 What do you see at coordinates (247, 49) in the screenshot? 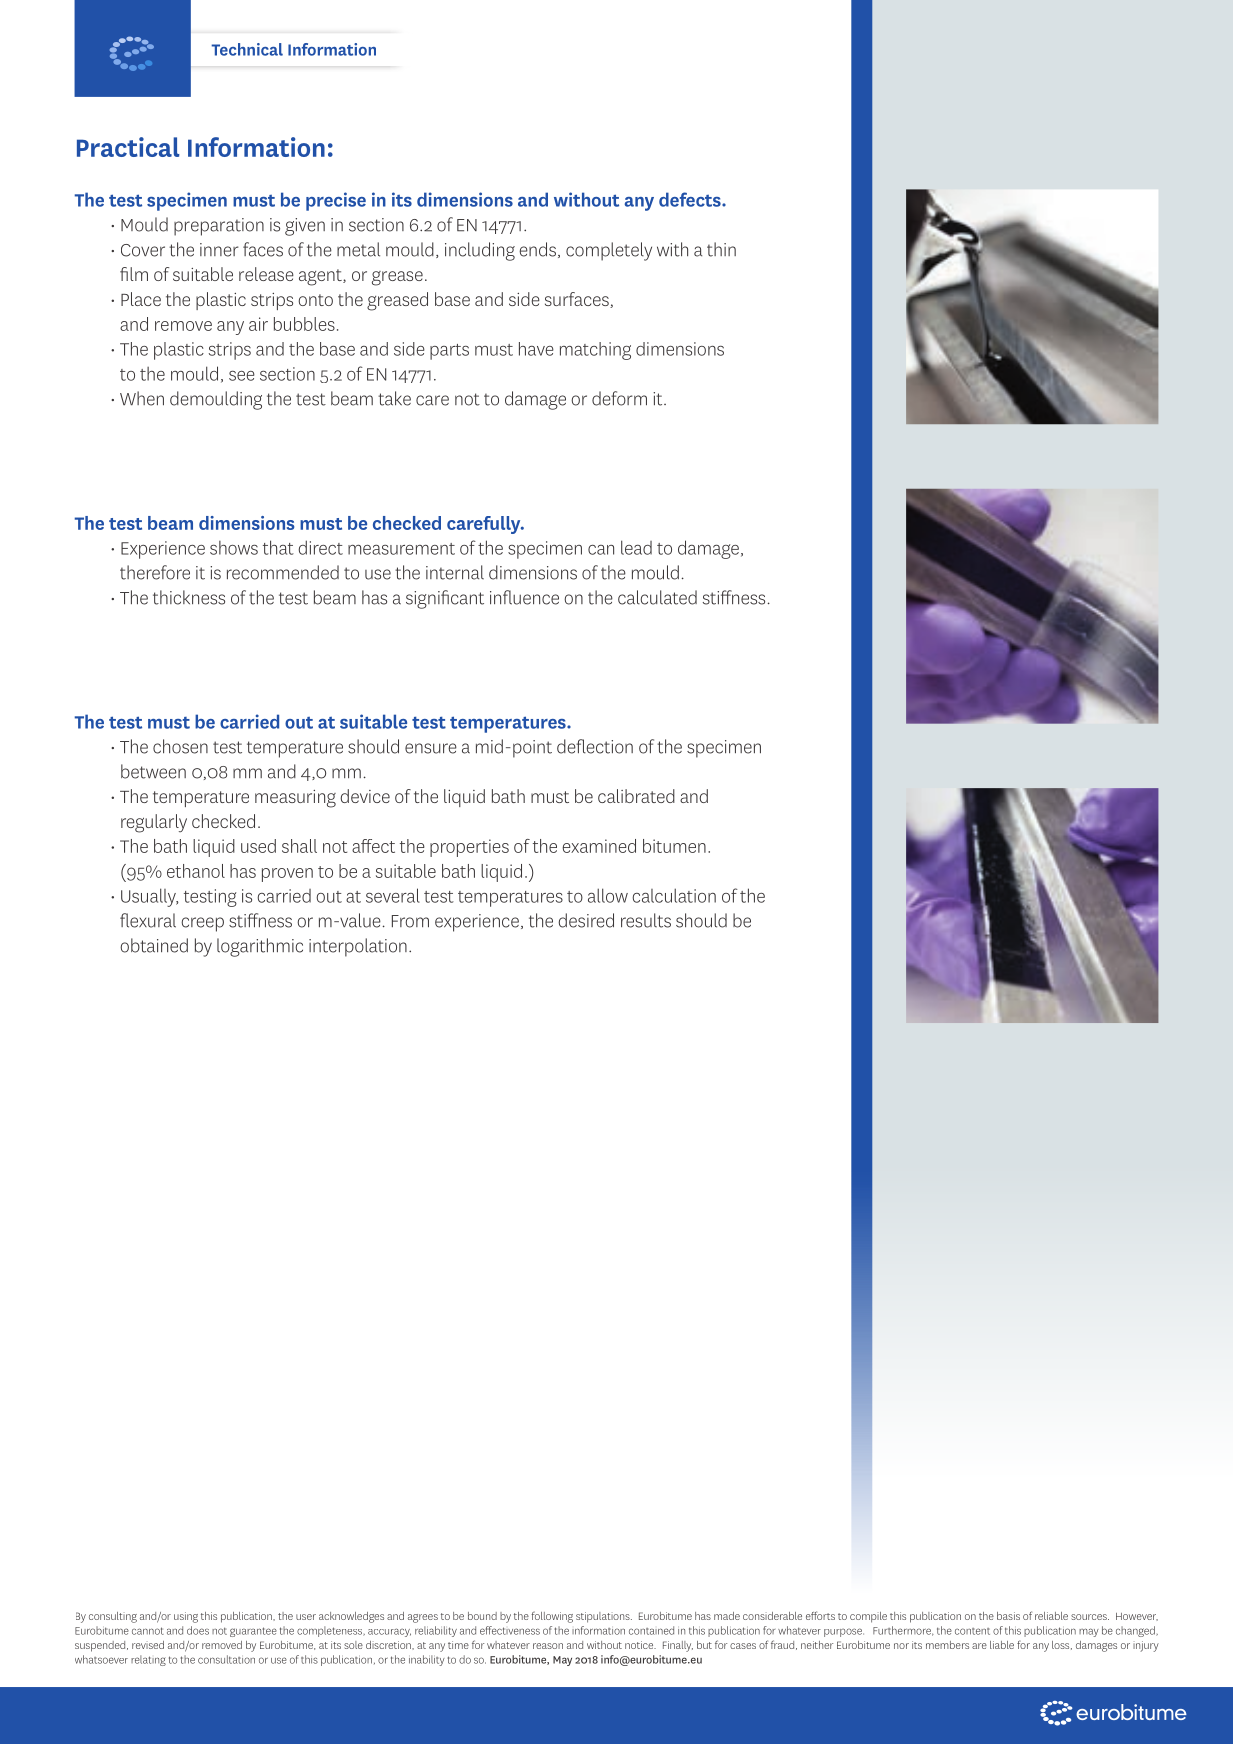
I see `Technical` at bounding box center [247, 49].
